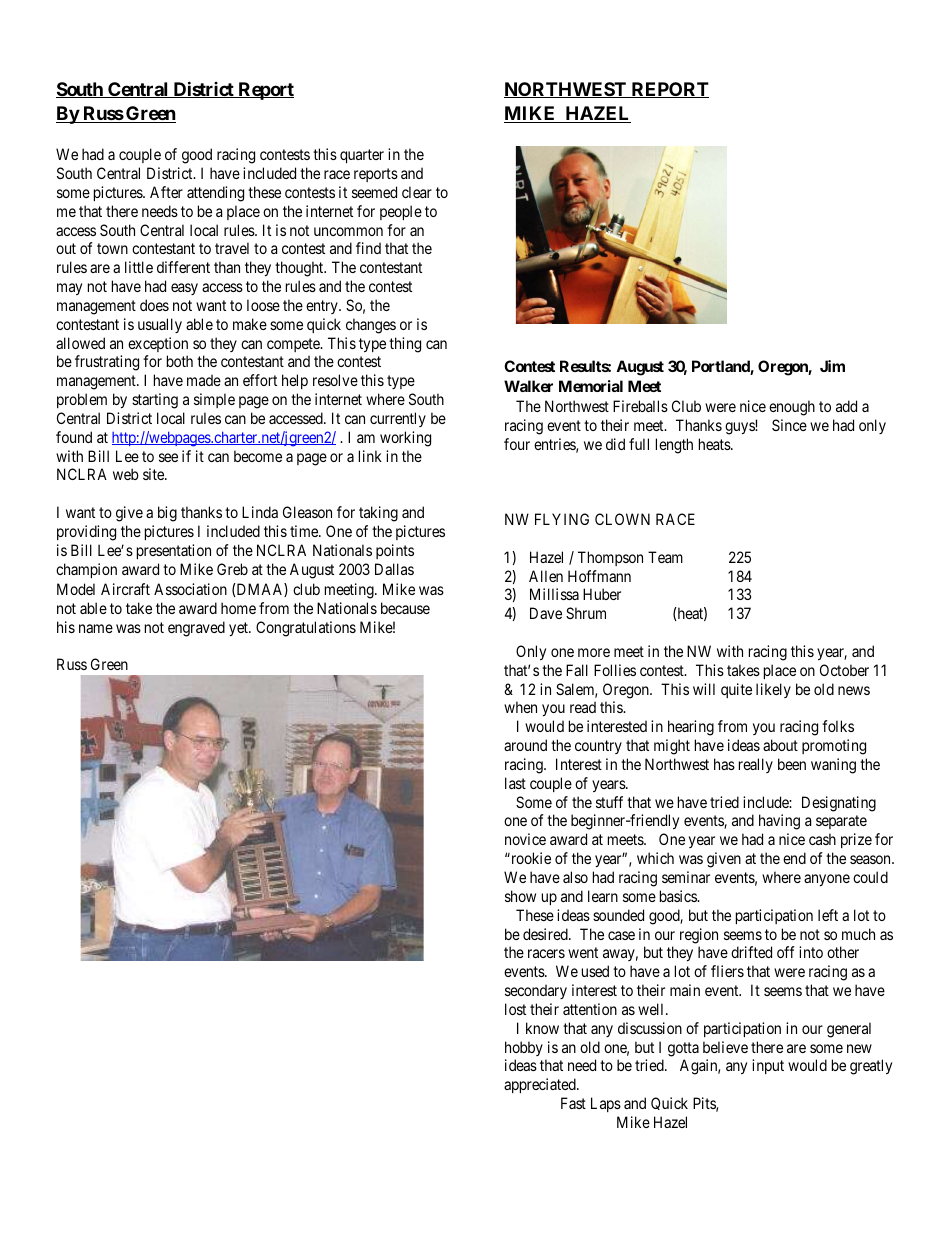 The image size is (952, 1233). Describe the element at coordinates (174, 551) in the screenshot. I see `presentation` at that location.
